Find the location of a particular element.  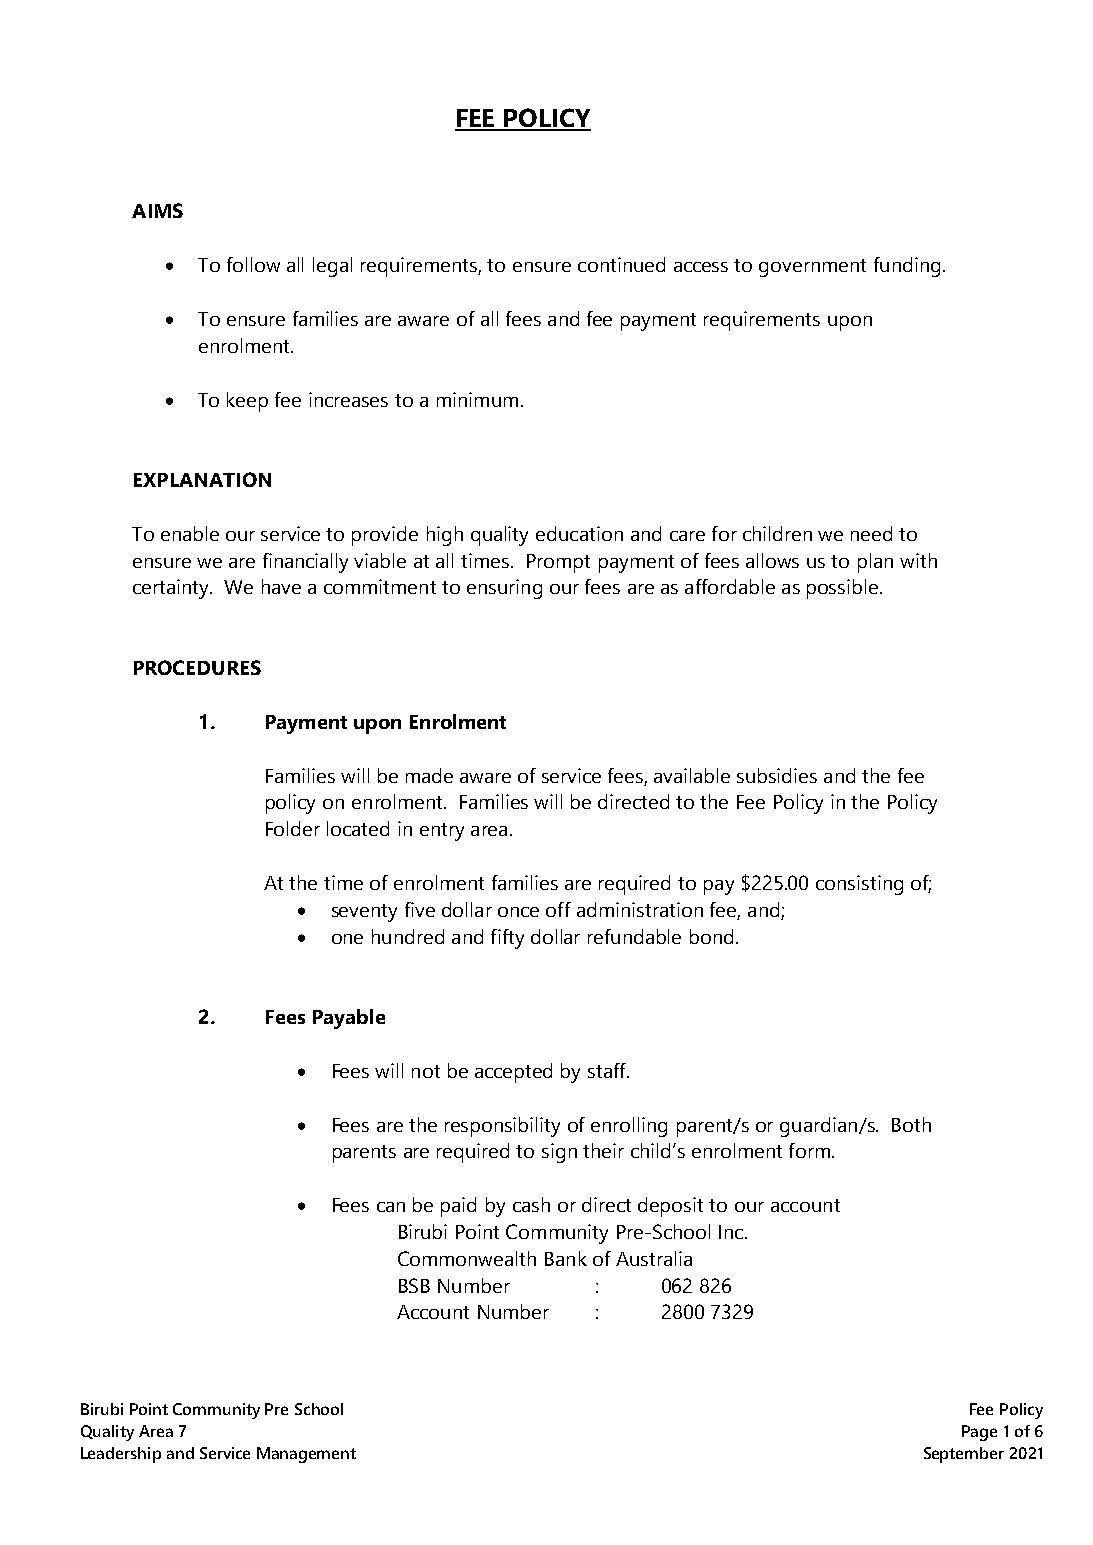

off is located at coordinates (558, 909).
